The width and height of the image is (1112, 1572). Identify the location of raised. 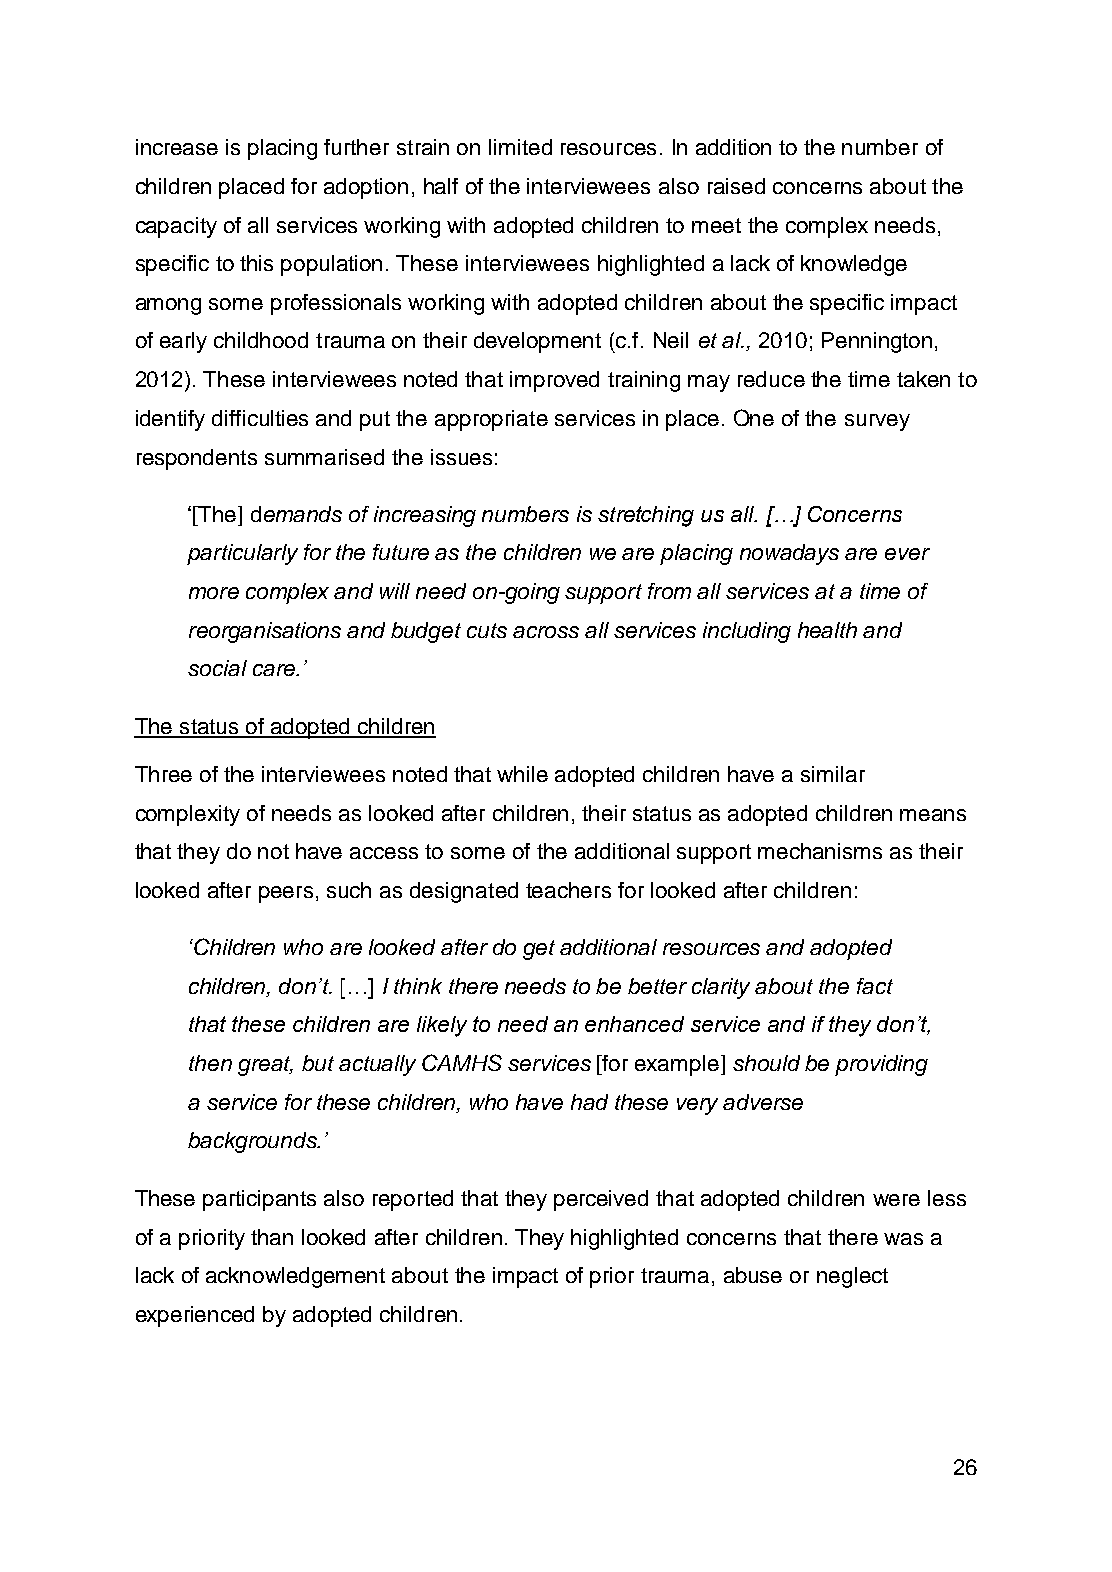
(736, 186).
